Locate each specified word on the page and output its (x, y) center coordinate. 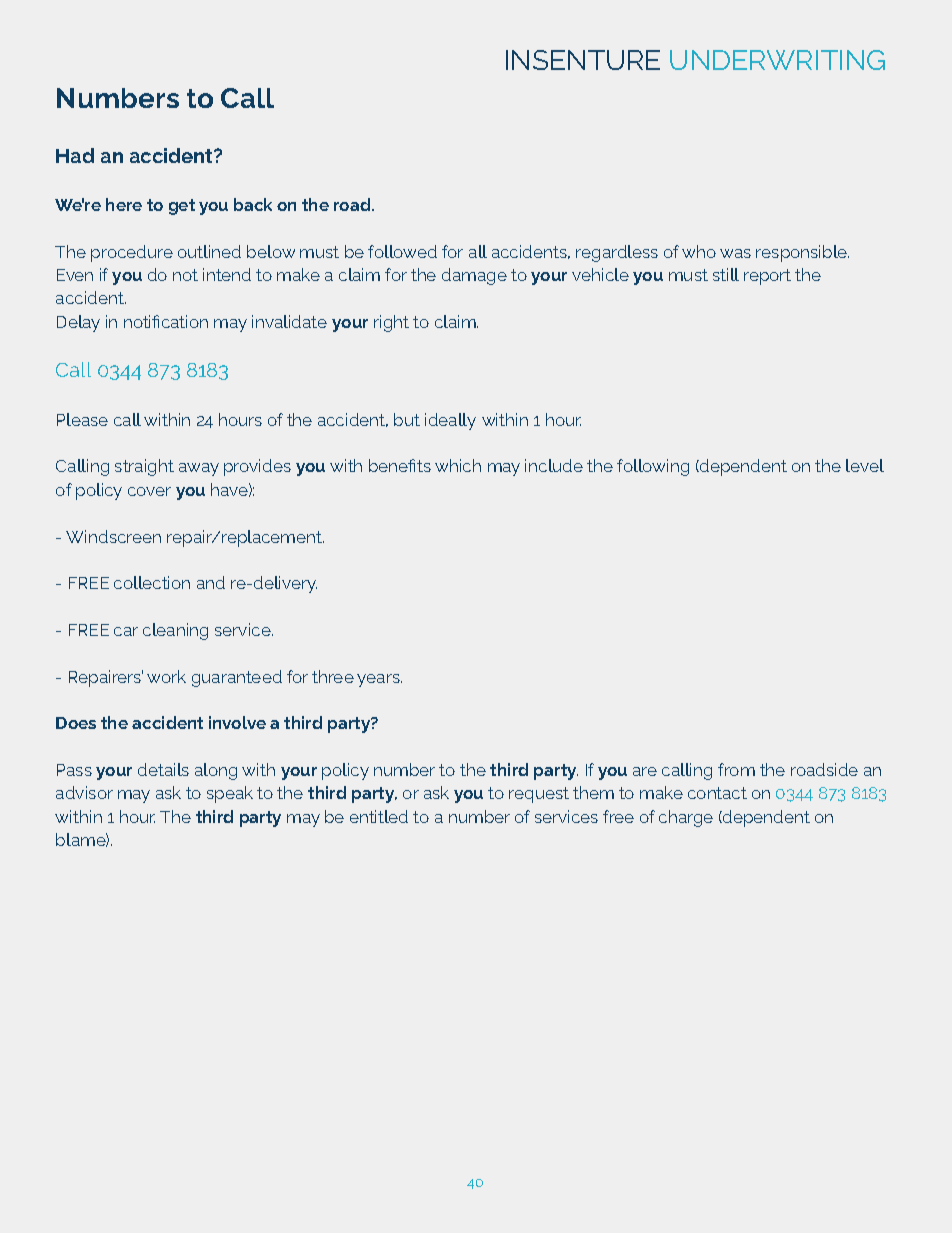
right (391, 323)
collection (152, 582)
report (767, 277)
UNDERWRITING (777, 60)
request (539, 795)
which (458, 465)
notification (166, 321)
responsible (802, 253)
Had (75, 155)
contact (717, 793)
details (163, 769)
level (865, 465)
